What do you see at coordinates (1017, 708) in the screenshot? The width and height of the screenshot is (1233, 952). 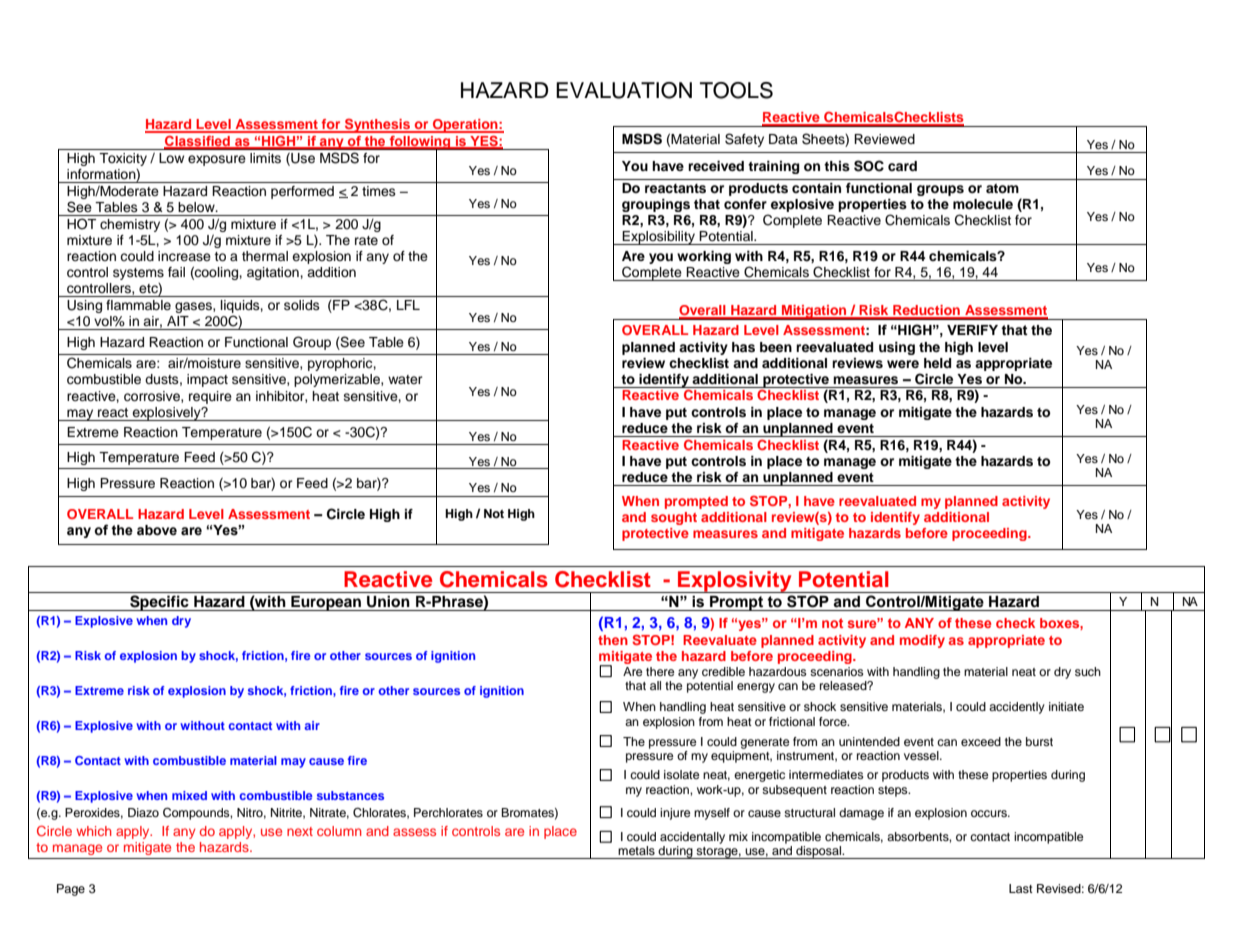 I see `accidently` at bounding box center [1017, 708].
